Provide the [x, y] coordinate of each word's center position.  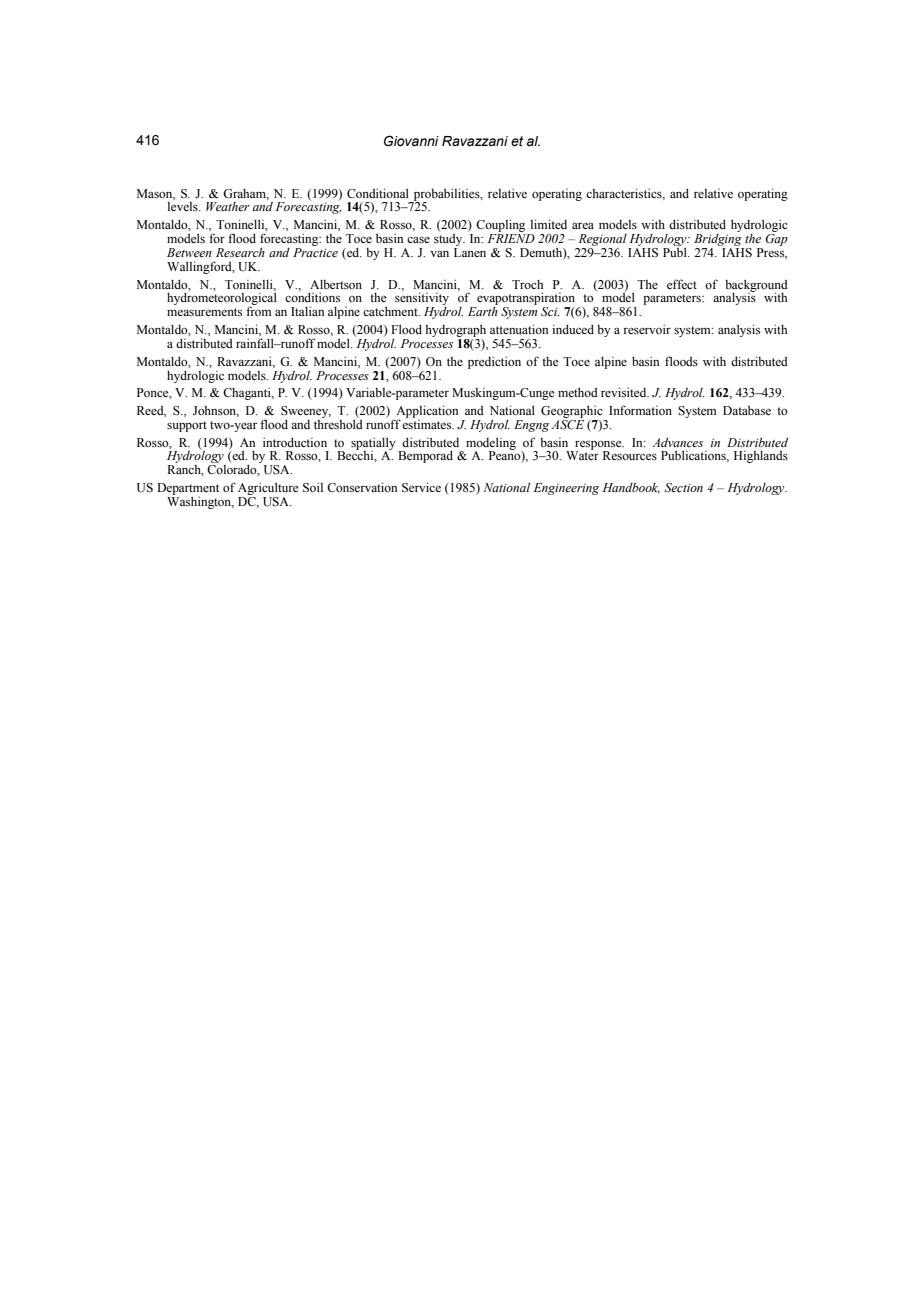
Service [421, 487]
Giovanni [411, 141]
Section [684, 487]
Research [240, 252]
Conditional [378, 193]
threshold [338, 423]
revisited [625, 392]
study [449, 238]
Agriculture [268, 488]
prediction [494, 362]
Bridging [718, 238]
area [583, 226]
